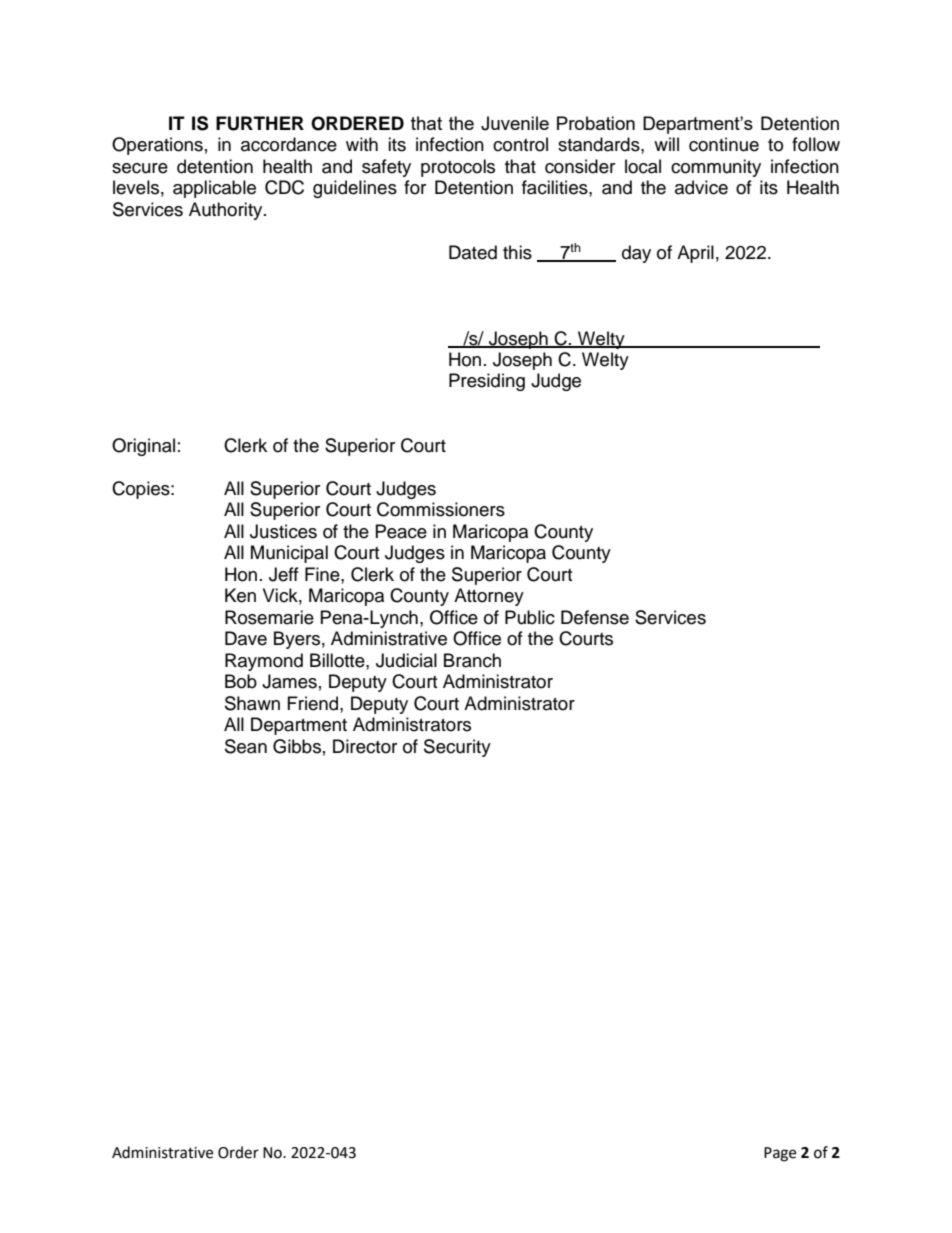  I want to click on Defense, so click(595, 617).
